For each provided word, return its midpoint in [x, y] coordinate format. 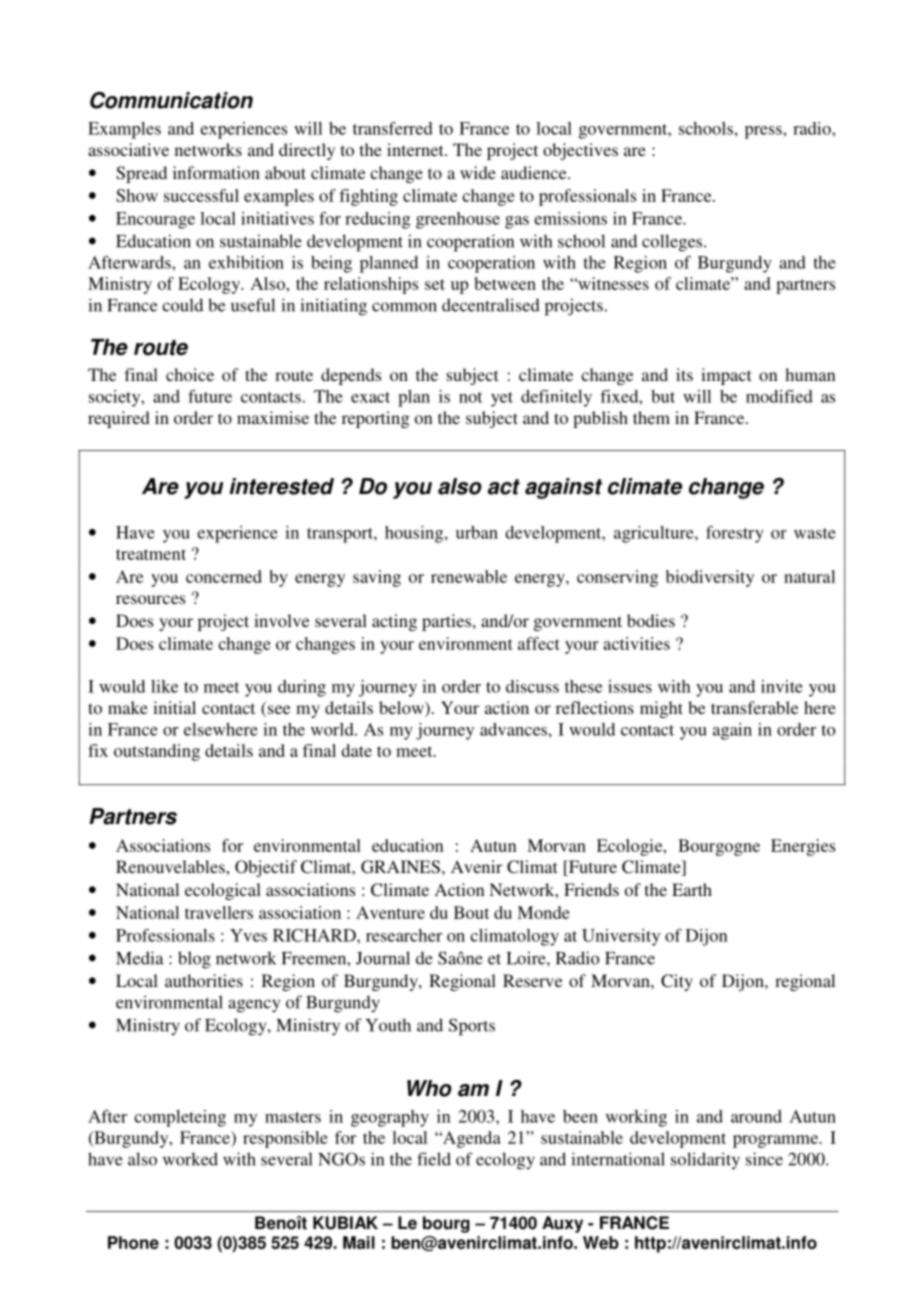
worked [190, 1159]
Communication [171, 100]
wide [478, 172]
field [434, 1159]
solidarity [705, 1161]
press [764, 132]
